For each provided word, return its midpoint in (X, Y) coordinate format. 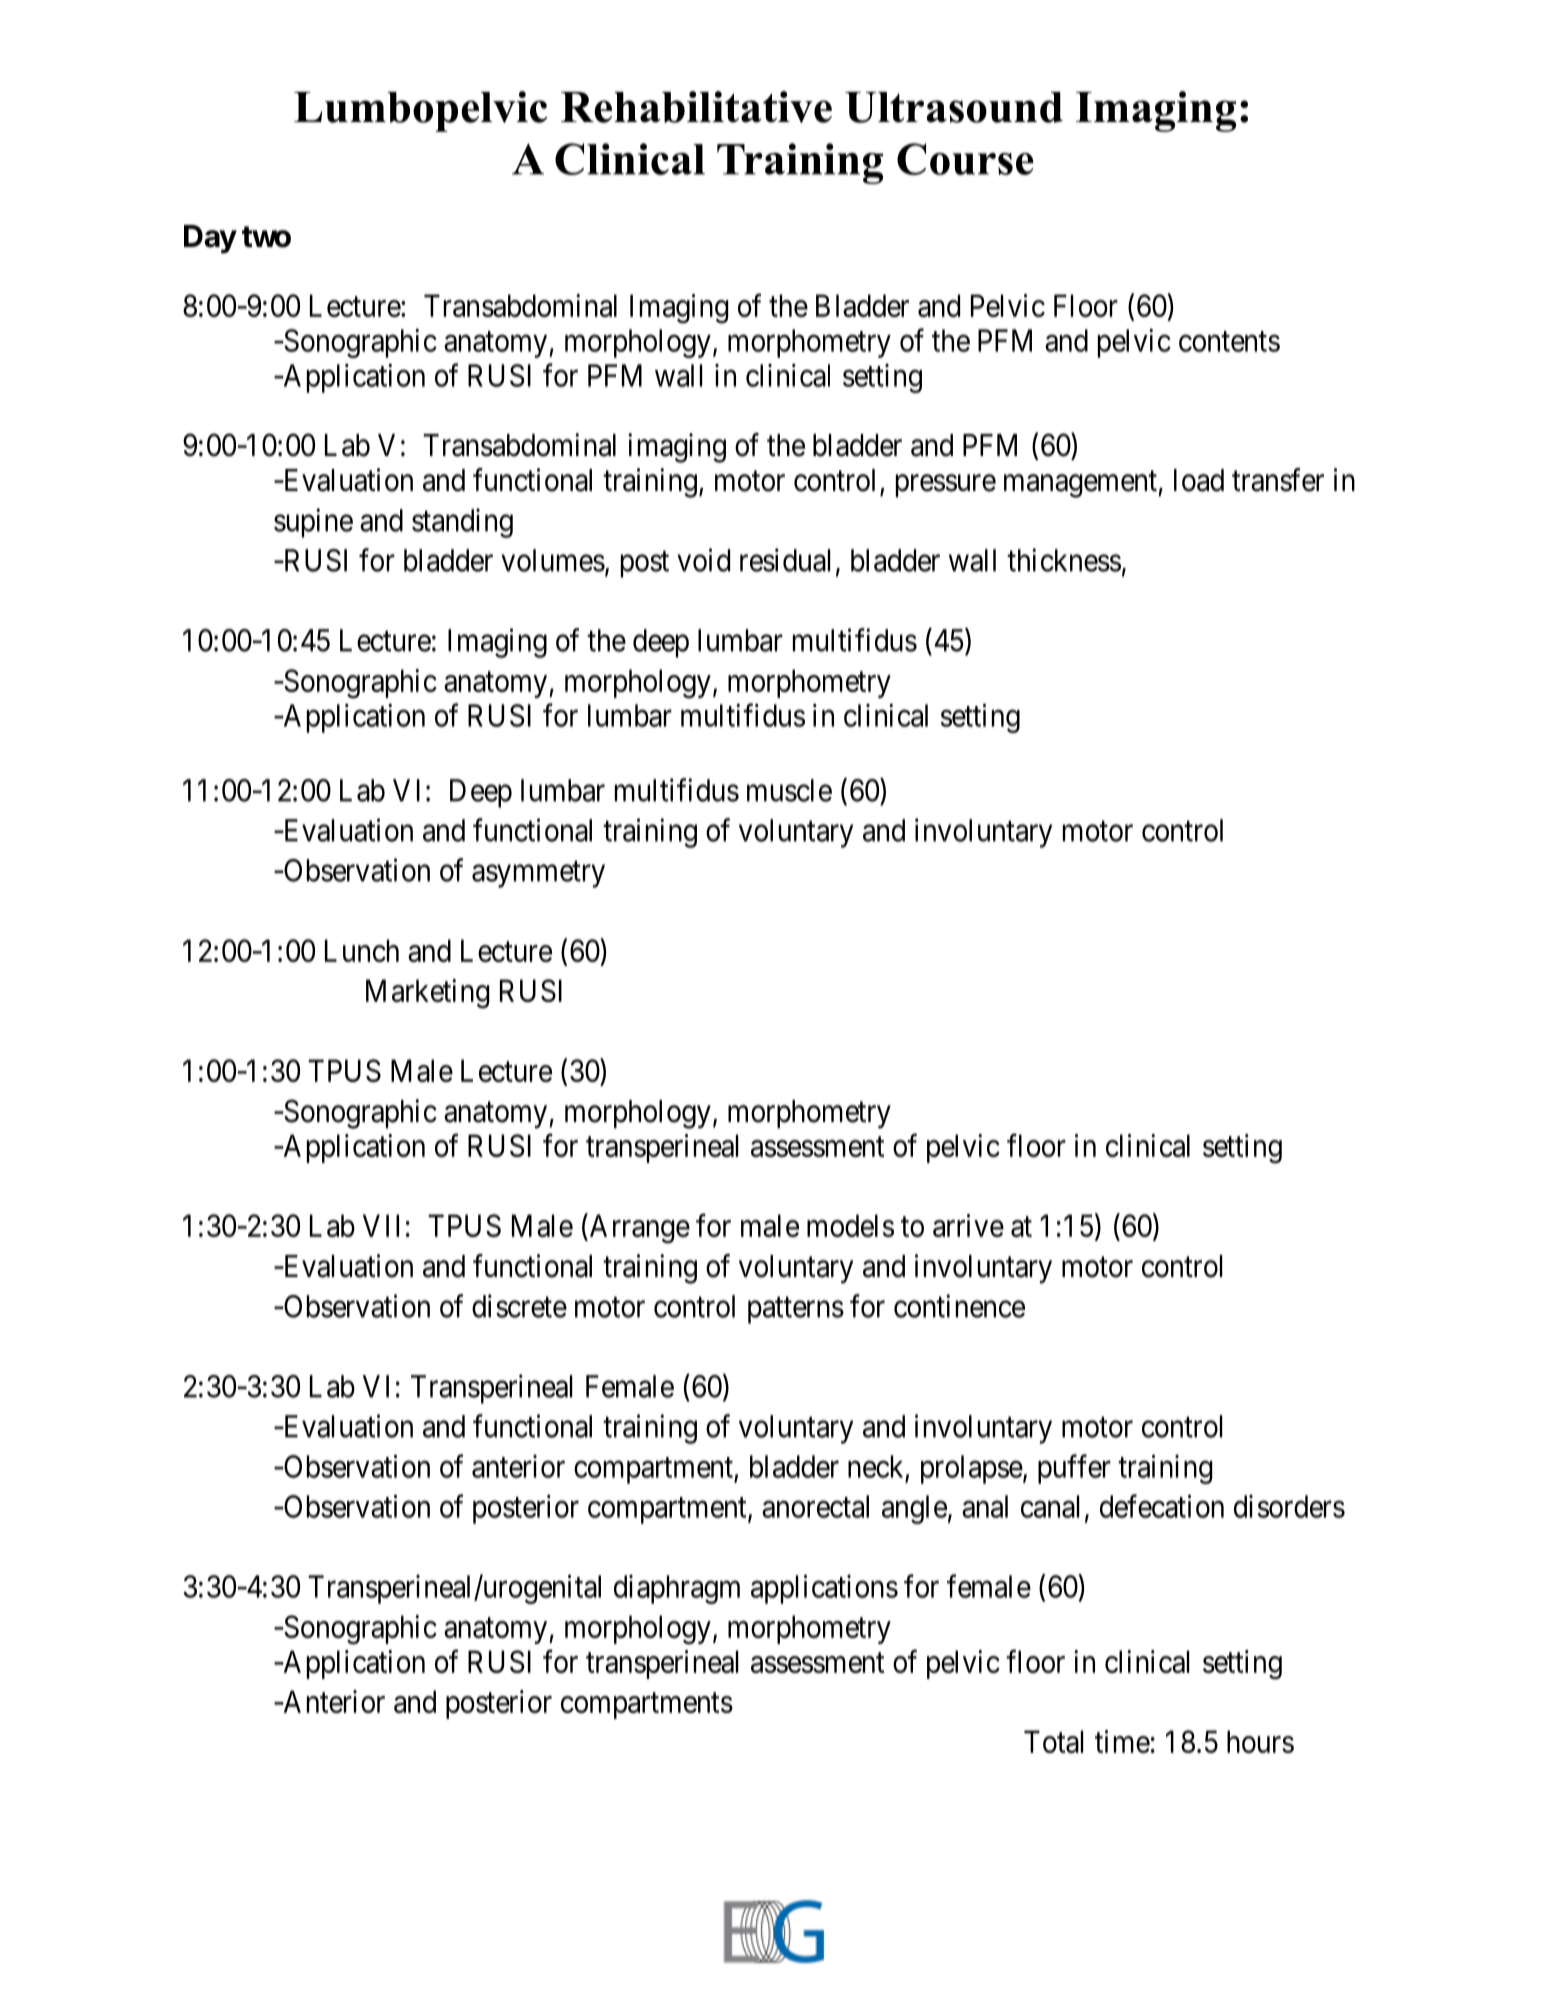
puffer (1074, 1469)
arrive (968, 1225)
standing (462, 523)
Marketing (427, 994)
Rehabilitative (696, 107)
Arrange (638, 1229)
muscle (789, 790)
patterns (796, 1310)
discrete (519, 1306)
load (1199, 480)
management (1081, 484)
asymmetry (538, 874)
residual (785, 560)
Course (965, 159)
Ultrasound (954, 107)
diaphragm (677, 1589)
